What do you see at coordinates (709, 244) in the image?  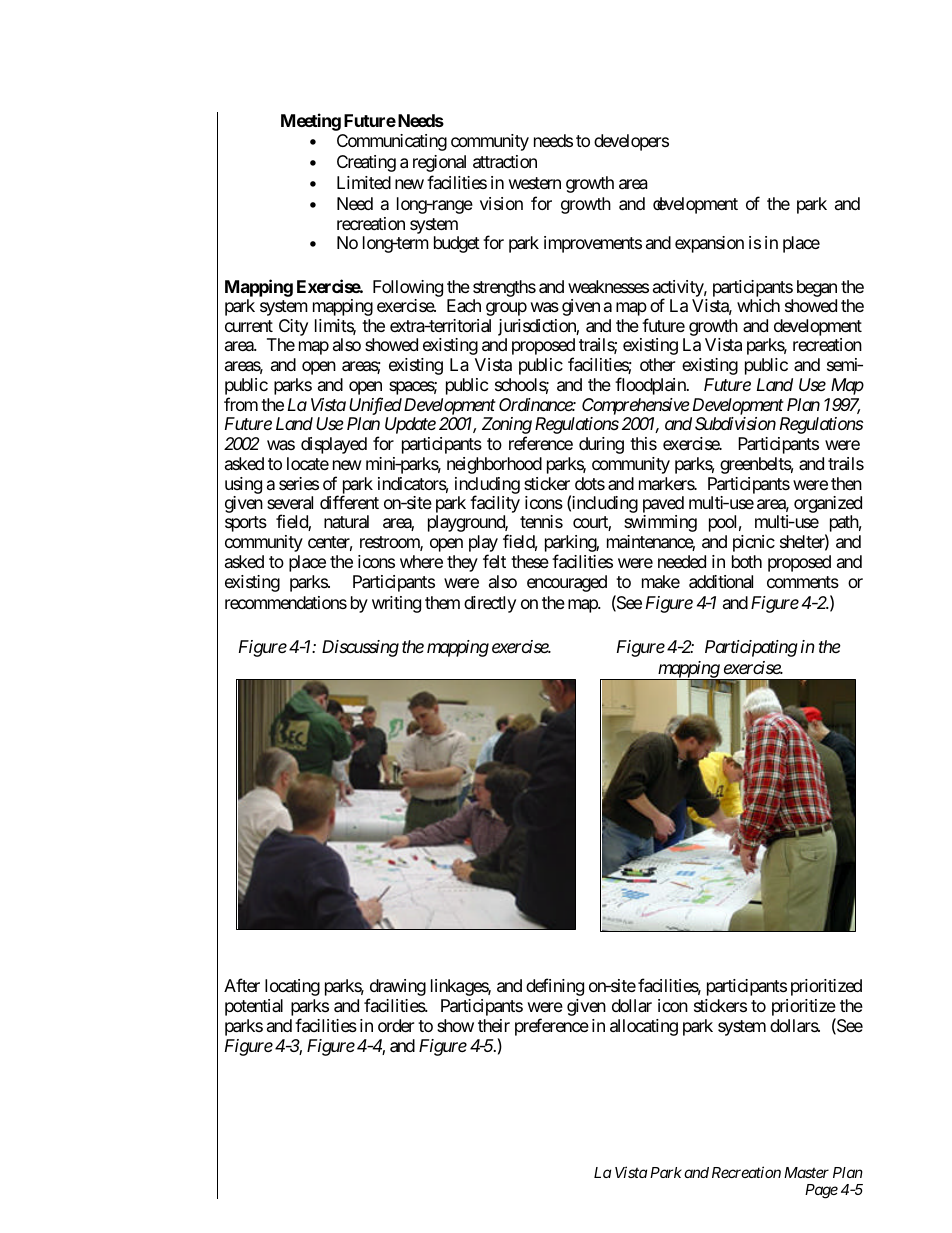 I see `expansion` at bounding box center [709, 244].
